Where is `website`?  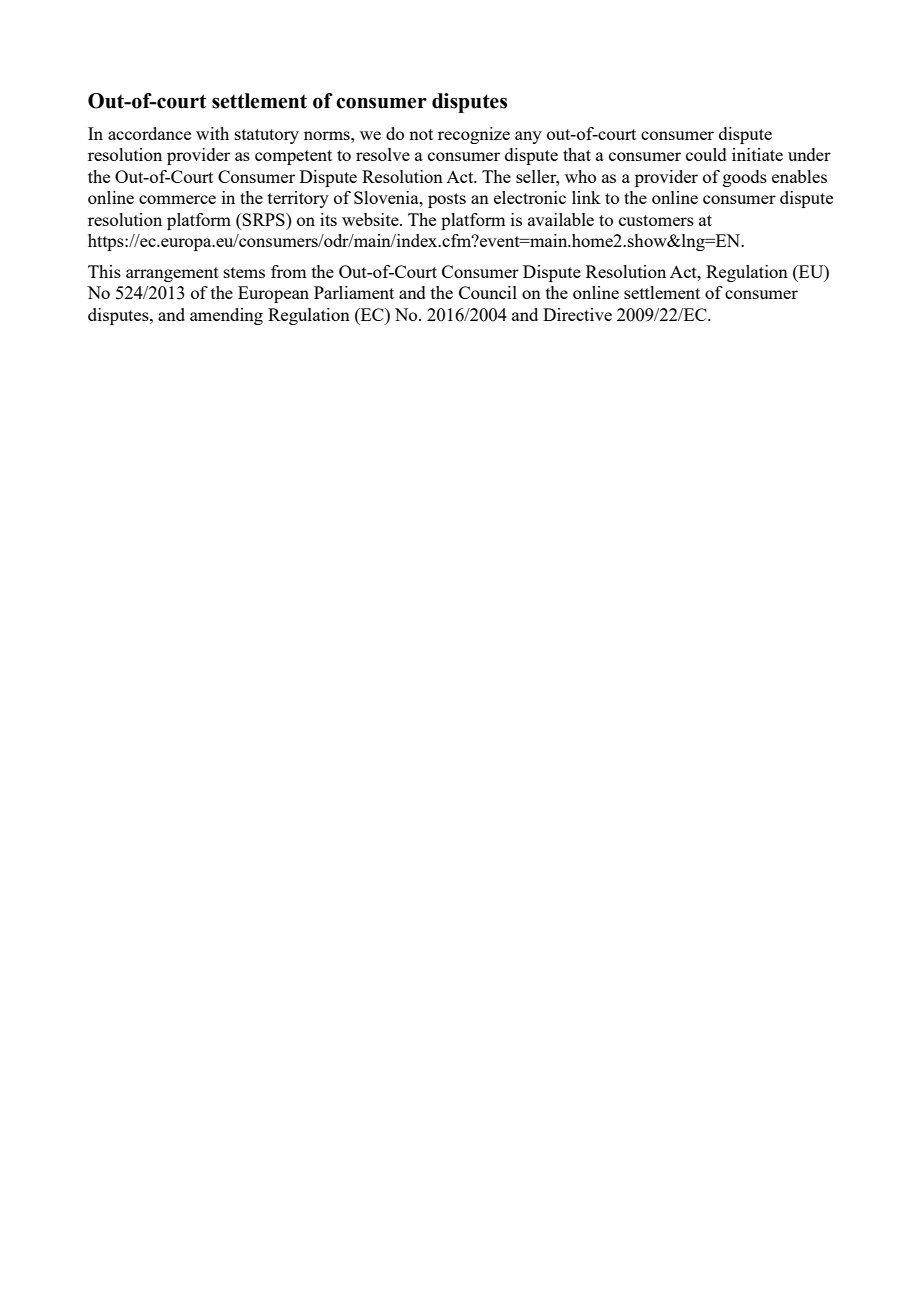
website is located at coordinates (371, 219).
